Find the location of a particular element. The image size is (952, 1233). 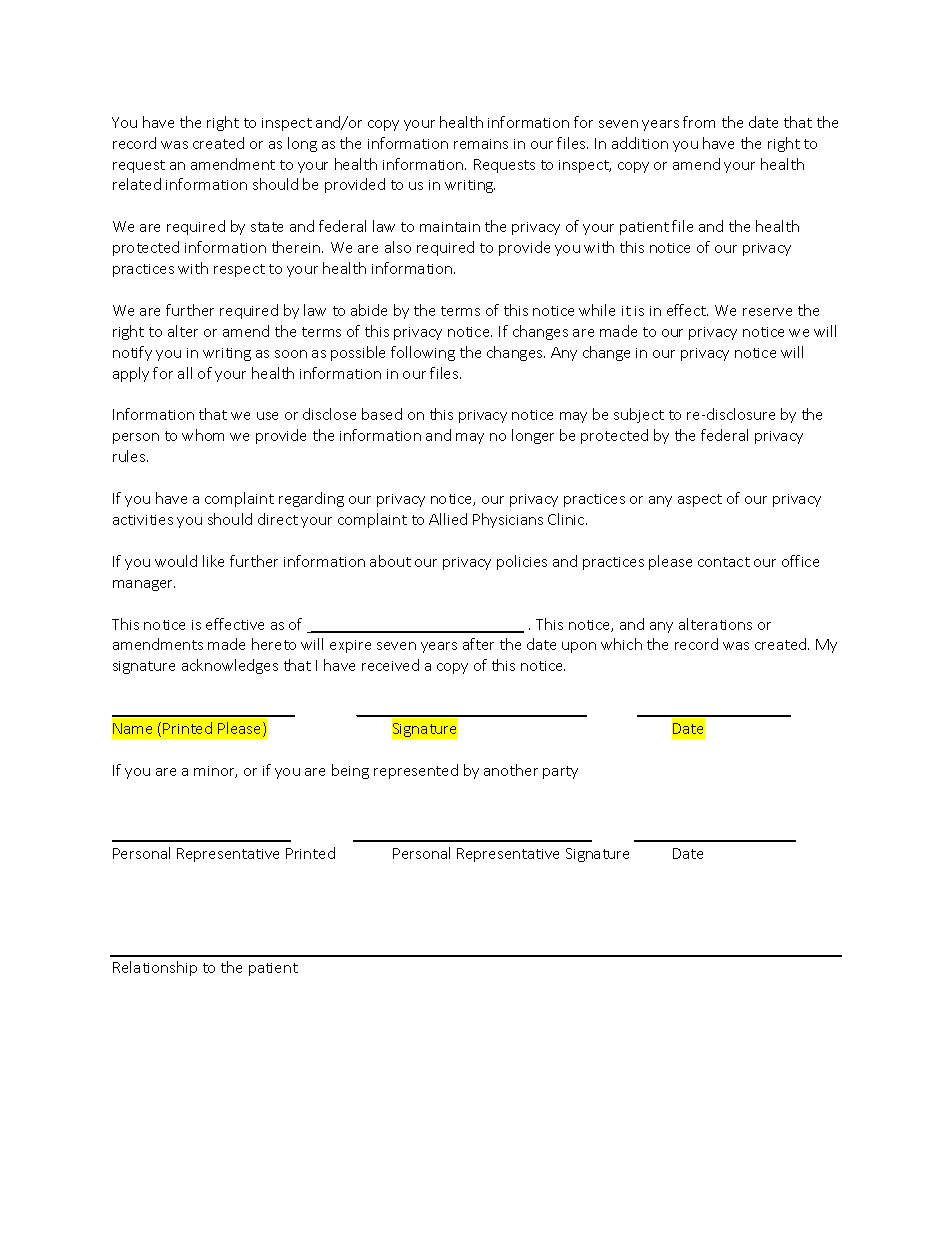

represented is located at coordinates (416, 771).
